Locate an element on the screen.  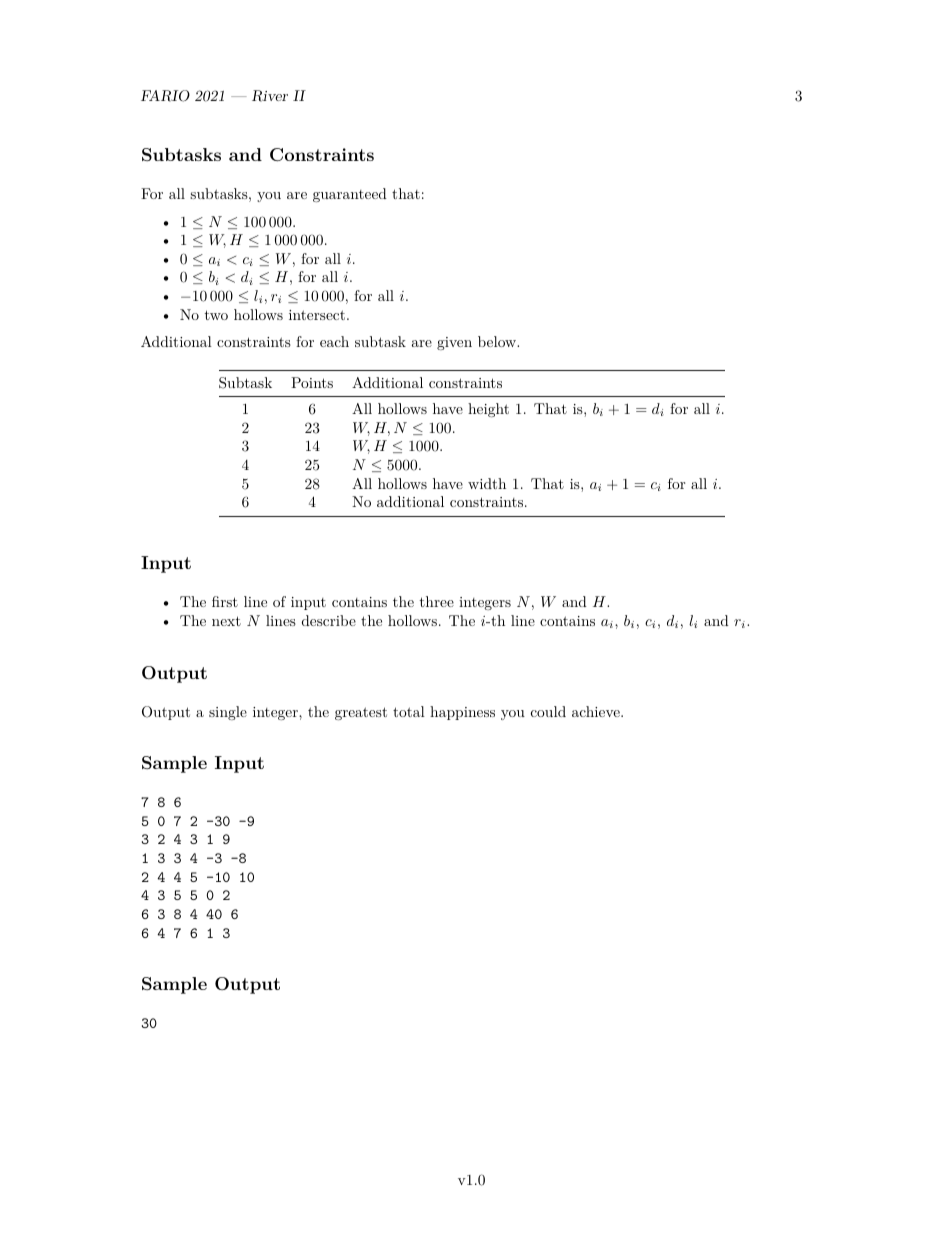
height is located at coordinates (488, 410).
